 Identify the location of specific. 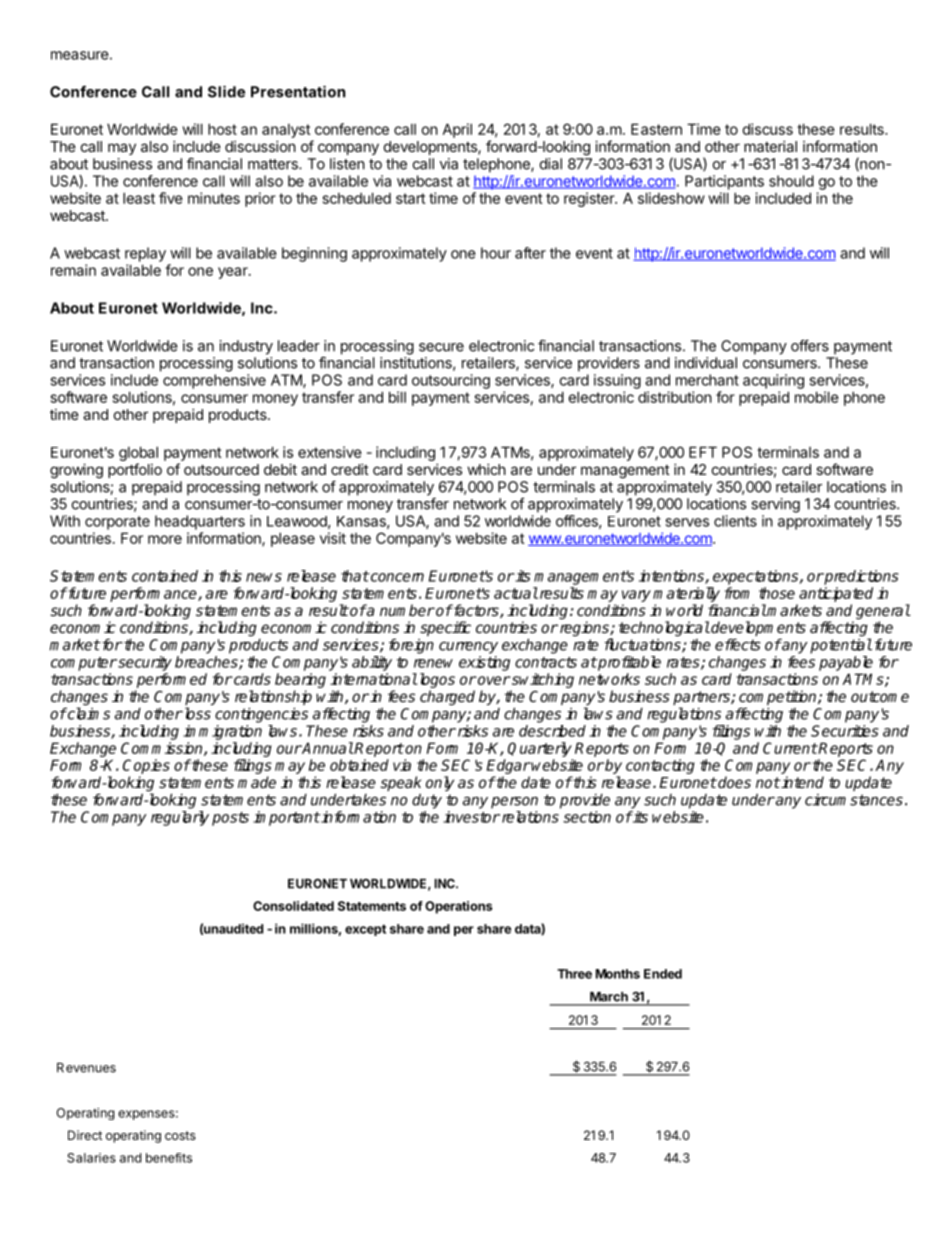
(445, 628).
